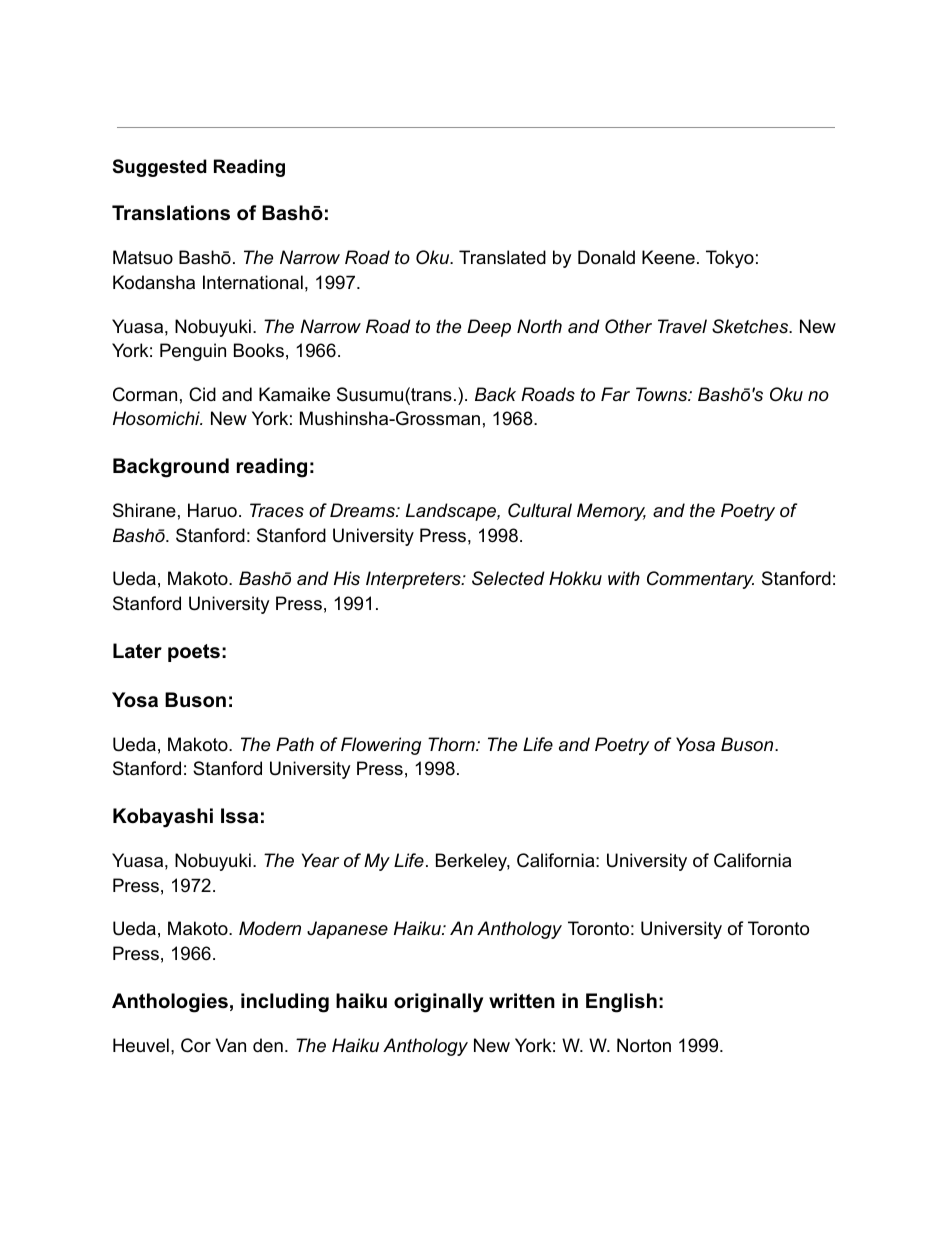  What do you see at coordinates (539, 326) in the page?
I see `North` at bounding box center [539, 326].
